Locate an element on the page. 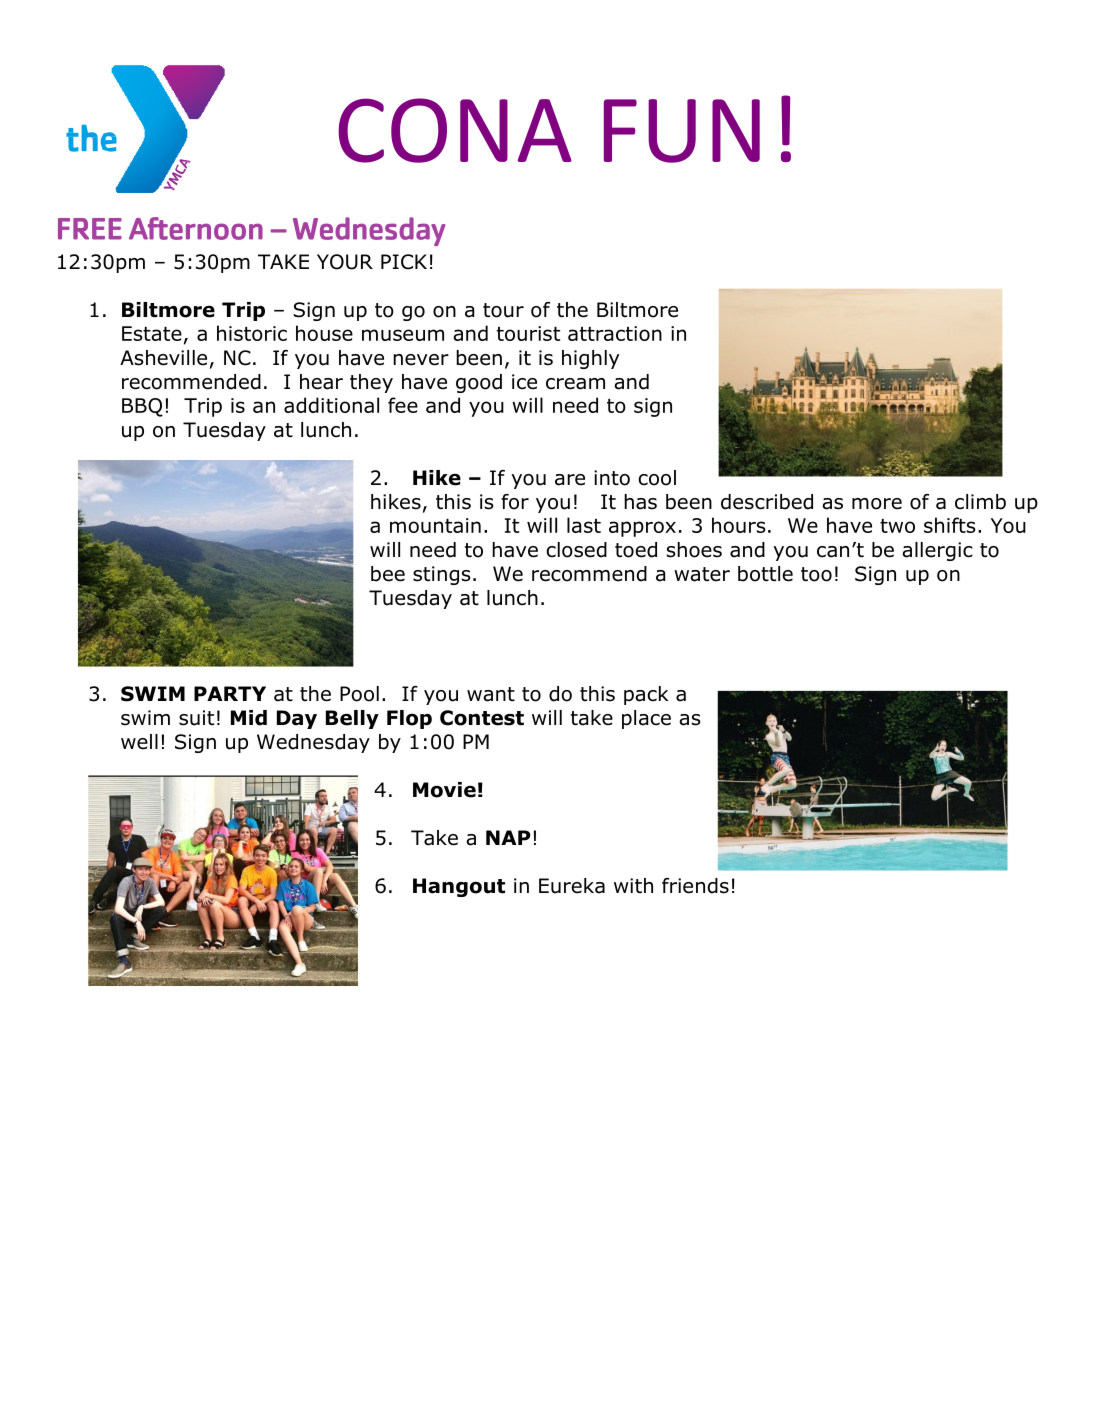 This image has height=1422, width=1099. Eureka is located at coordinates (572, 886).
